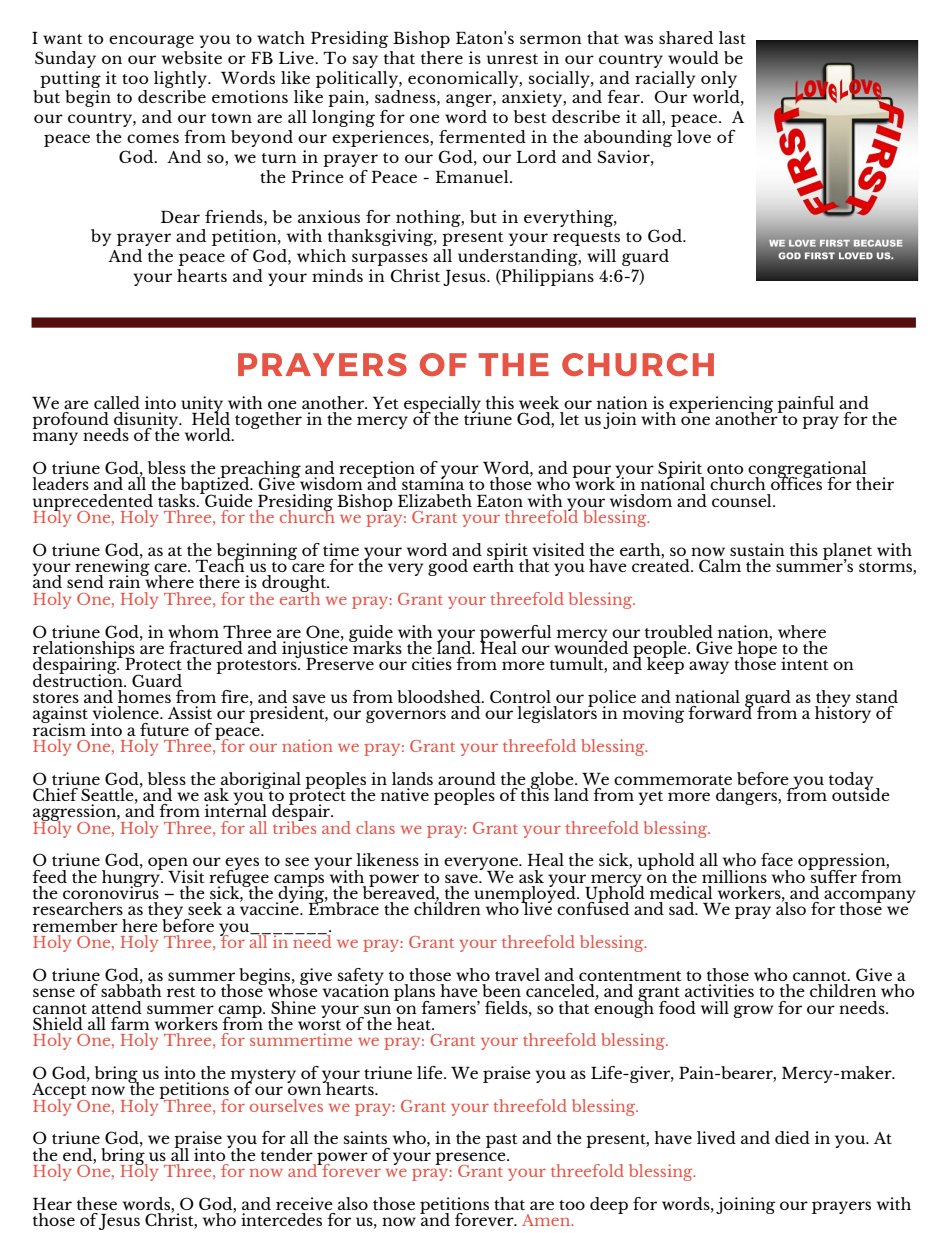  I want to click on especially, so click(442, 405).
